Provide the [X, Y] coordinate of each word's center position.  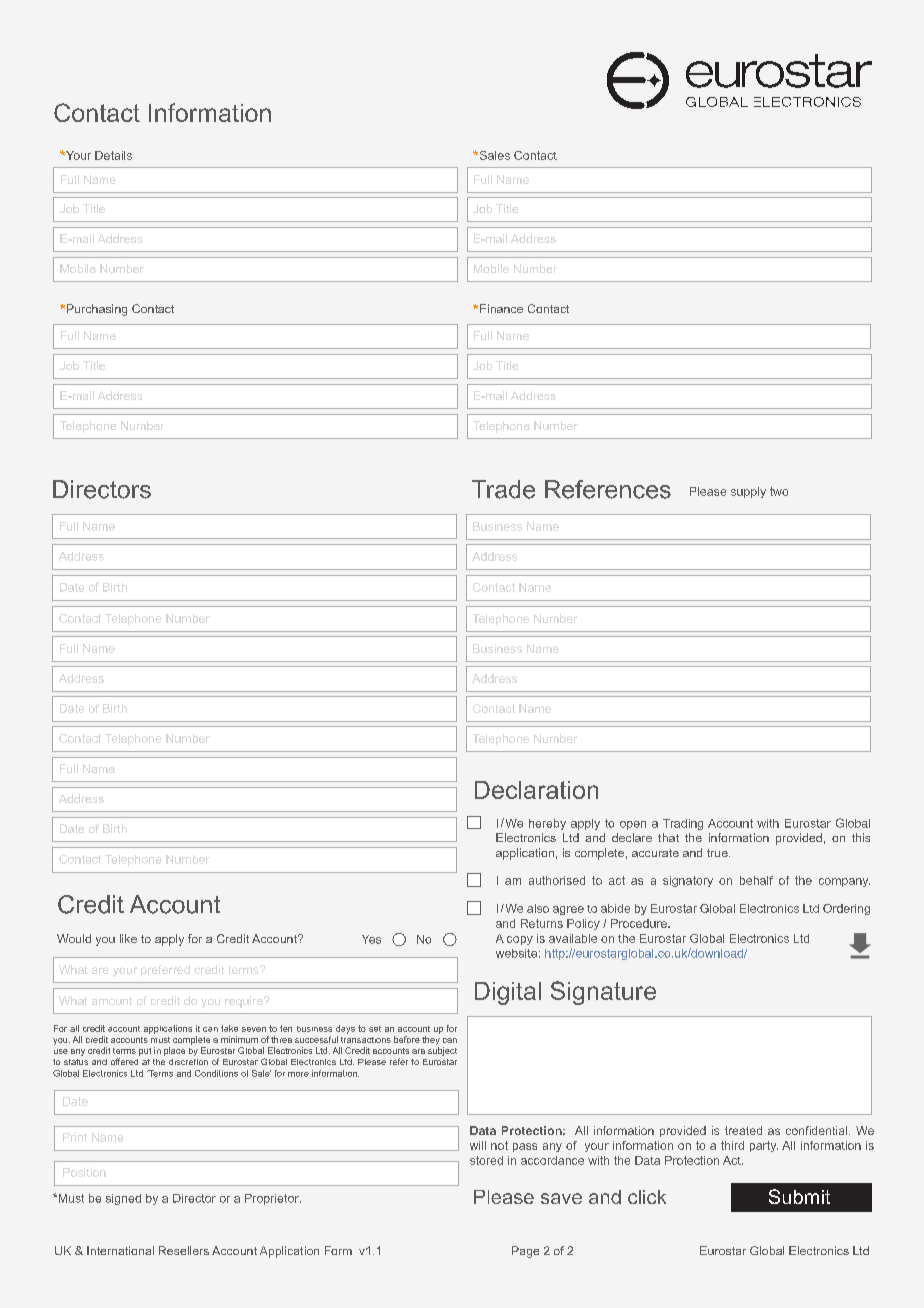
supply [748, 492]
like [128, 938]
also [538, 908]
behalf [756, 880]
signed [123, 1199]
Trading [683, 824]
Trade [503, 489]
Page [525, 1252]
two [779, 491]
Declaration [536, 790]
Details [113, 155]
